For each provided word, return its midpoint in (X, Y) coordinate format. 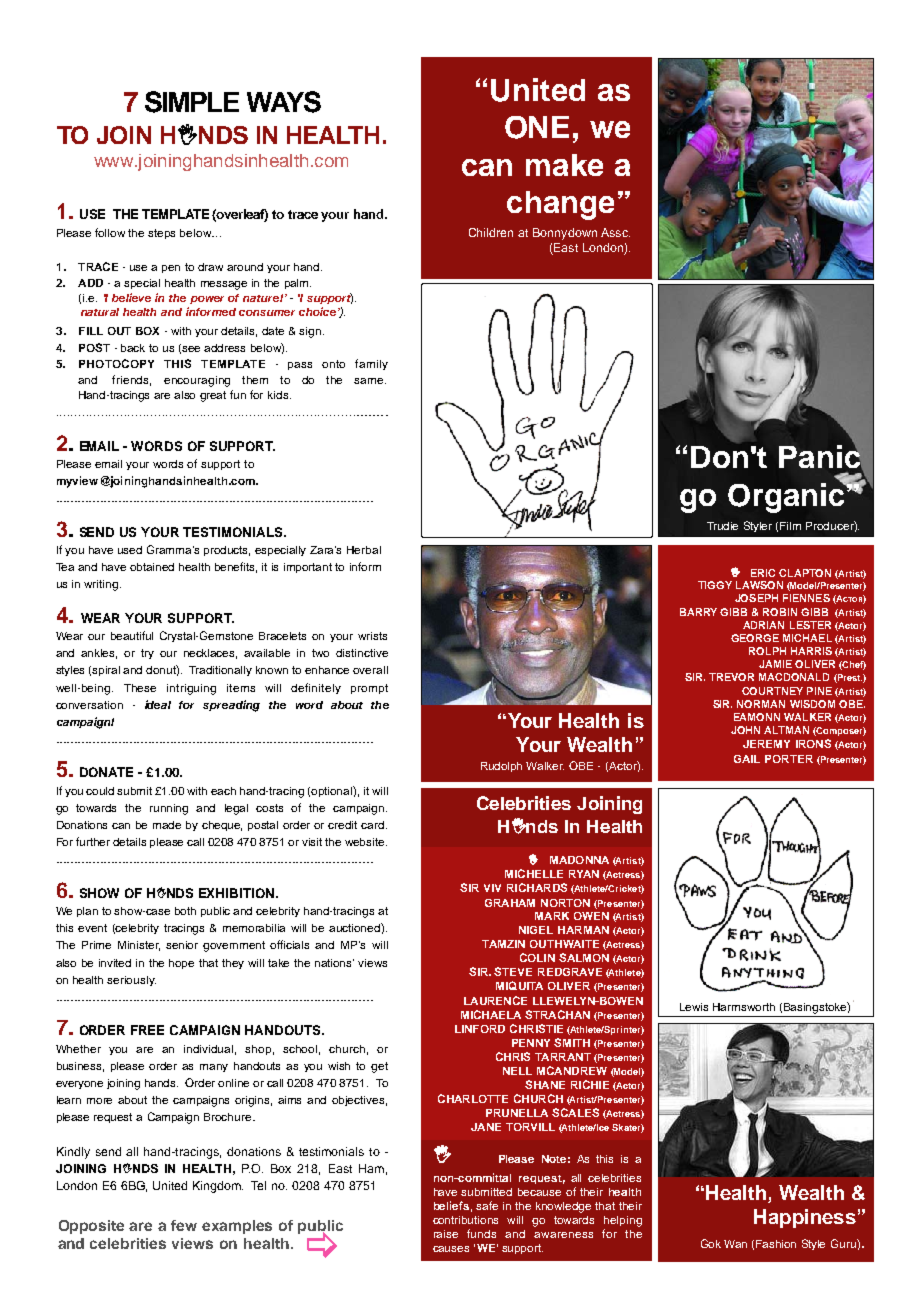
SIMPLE (192, 102)
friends (131, 380)
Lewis (694, 1007)
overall (370, 670)
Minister (139, 946)
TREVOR (731, 677)
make (564, 165)
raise (446, 1234)
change (560, 205)
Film (790, 526)
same (370, 381)
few (184, 1225)
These (140, 688)
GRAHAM (510, 903)
